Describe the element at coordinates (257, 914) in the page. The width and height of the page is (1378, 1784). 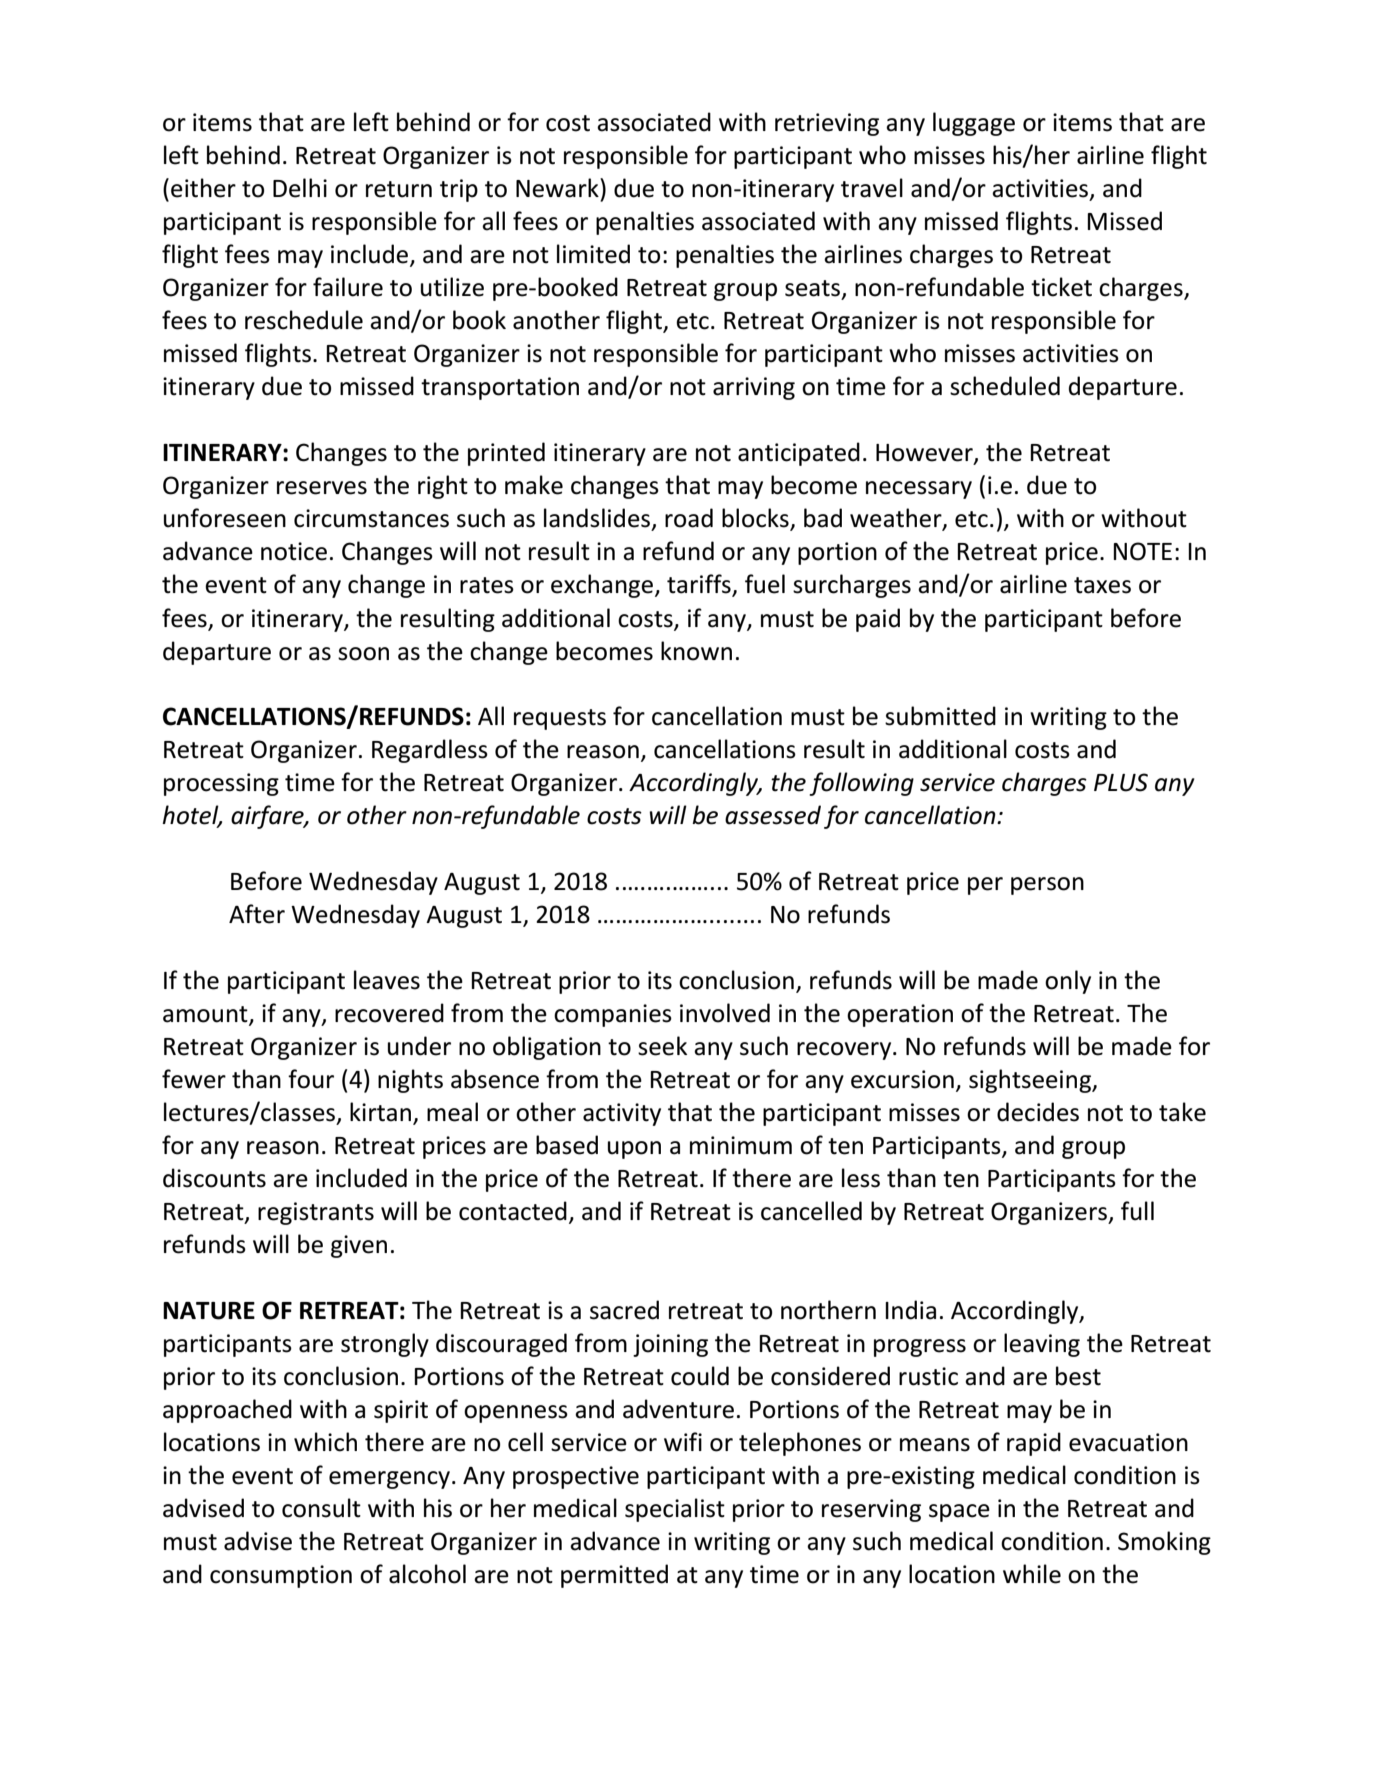
I see `After` at that location.
